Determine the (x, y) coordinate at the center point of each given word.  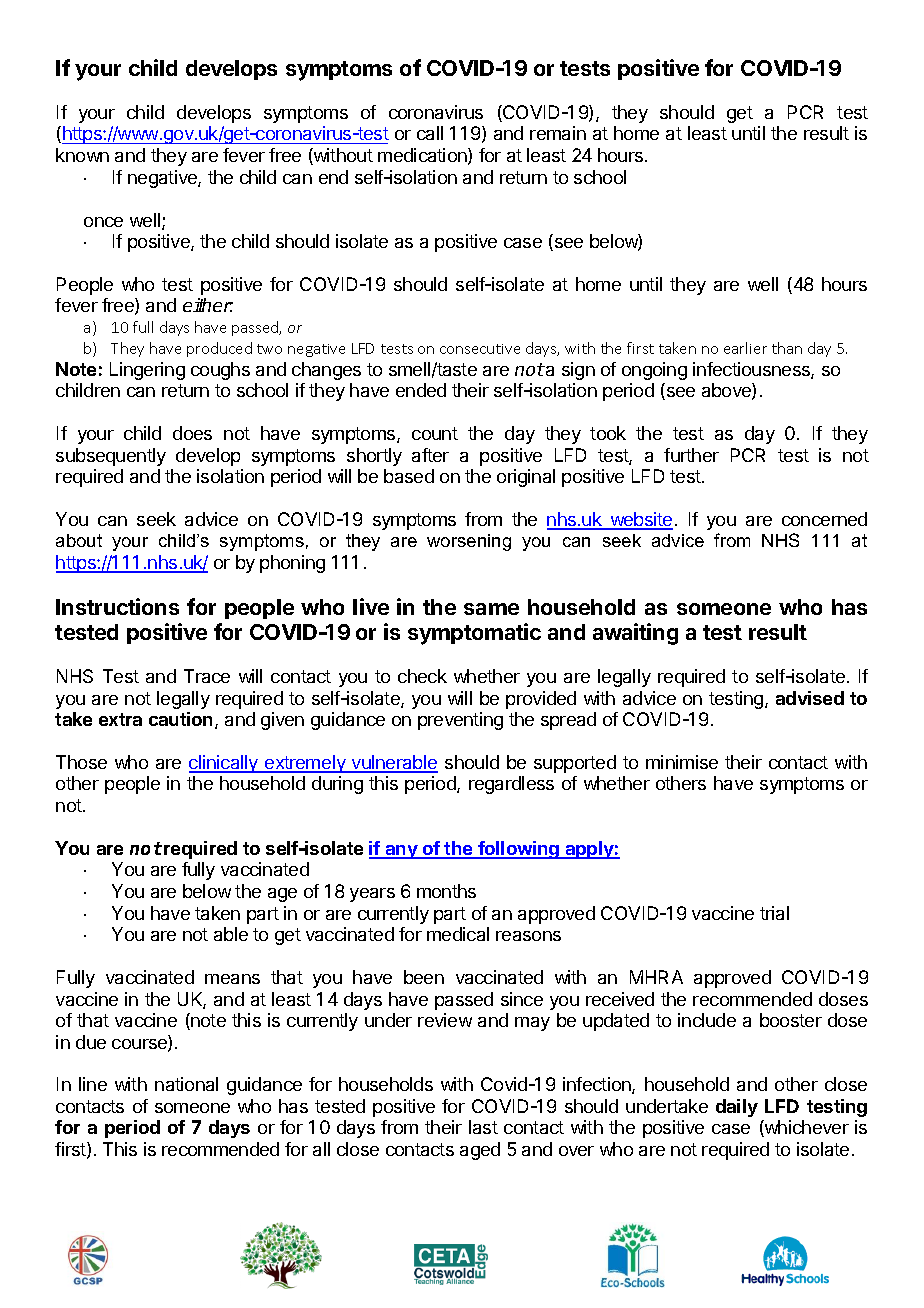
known (82, 155)
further (691, 455)
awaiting (635, 634)
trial (774, 913)
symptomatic (474, 634)
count (435, 433)
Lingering (147, 371)
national (186, 1084)
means (232, 979)
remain (558, 133)
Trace (207, 676)
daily (737, 1108)
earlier (745, 348)
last (483, 1127)
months (446, 891)
